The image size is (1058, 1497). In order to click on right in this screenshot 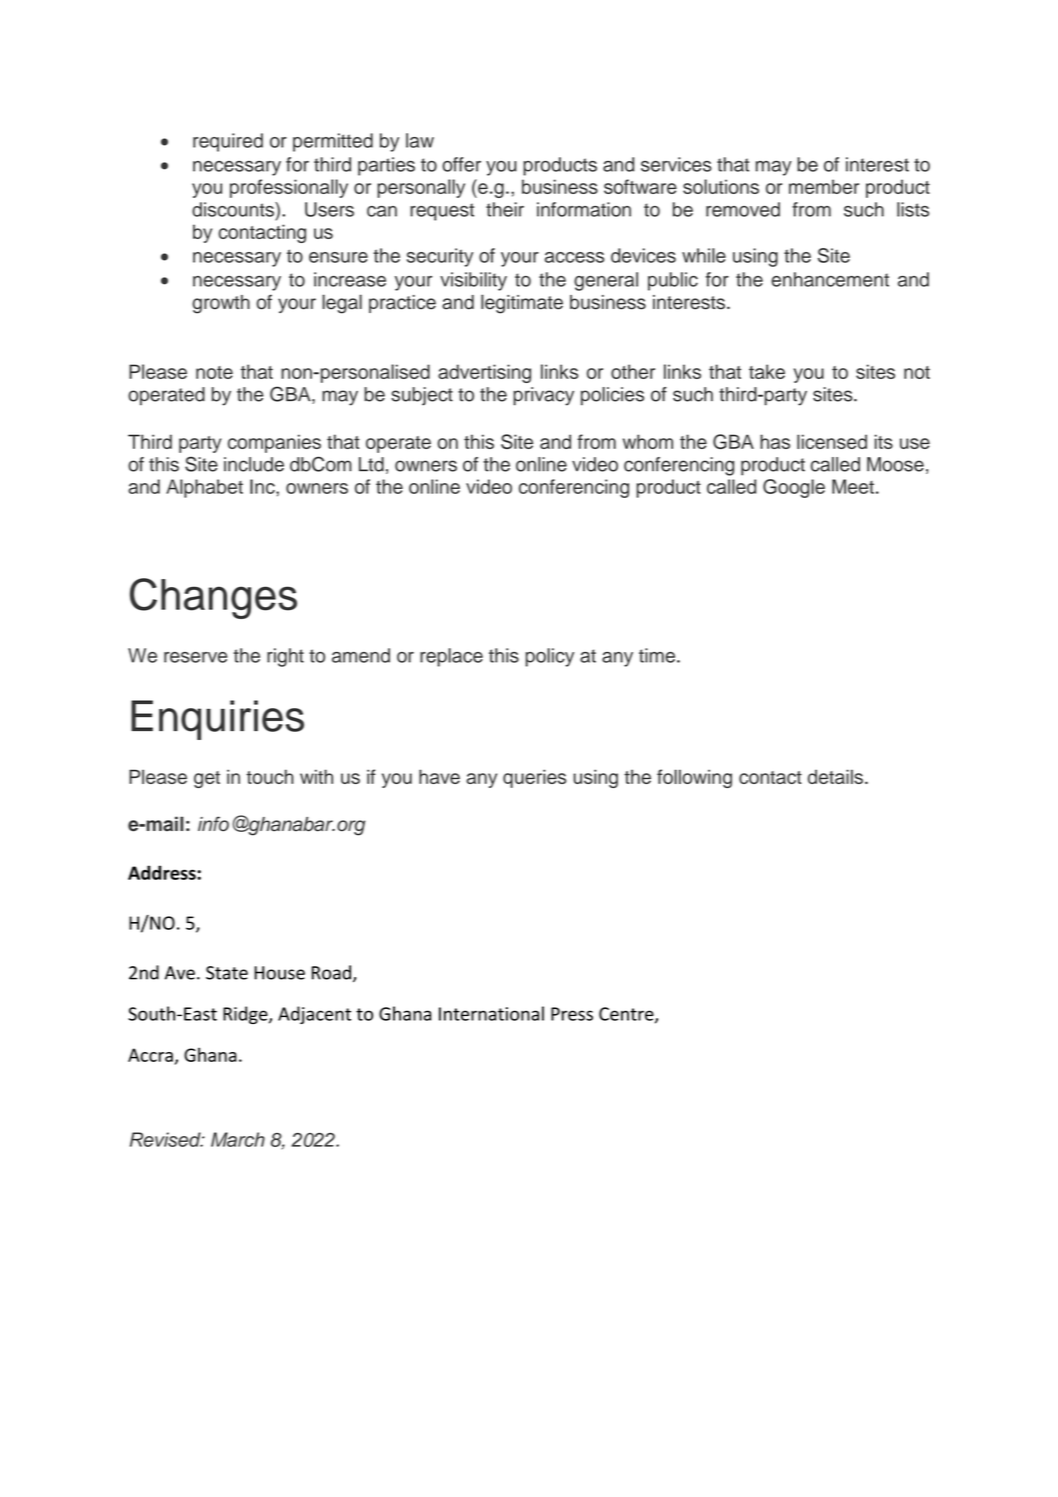, I will do `click(285, 657)`.
